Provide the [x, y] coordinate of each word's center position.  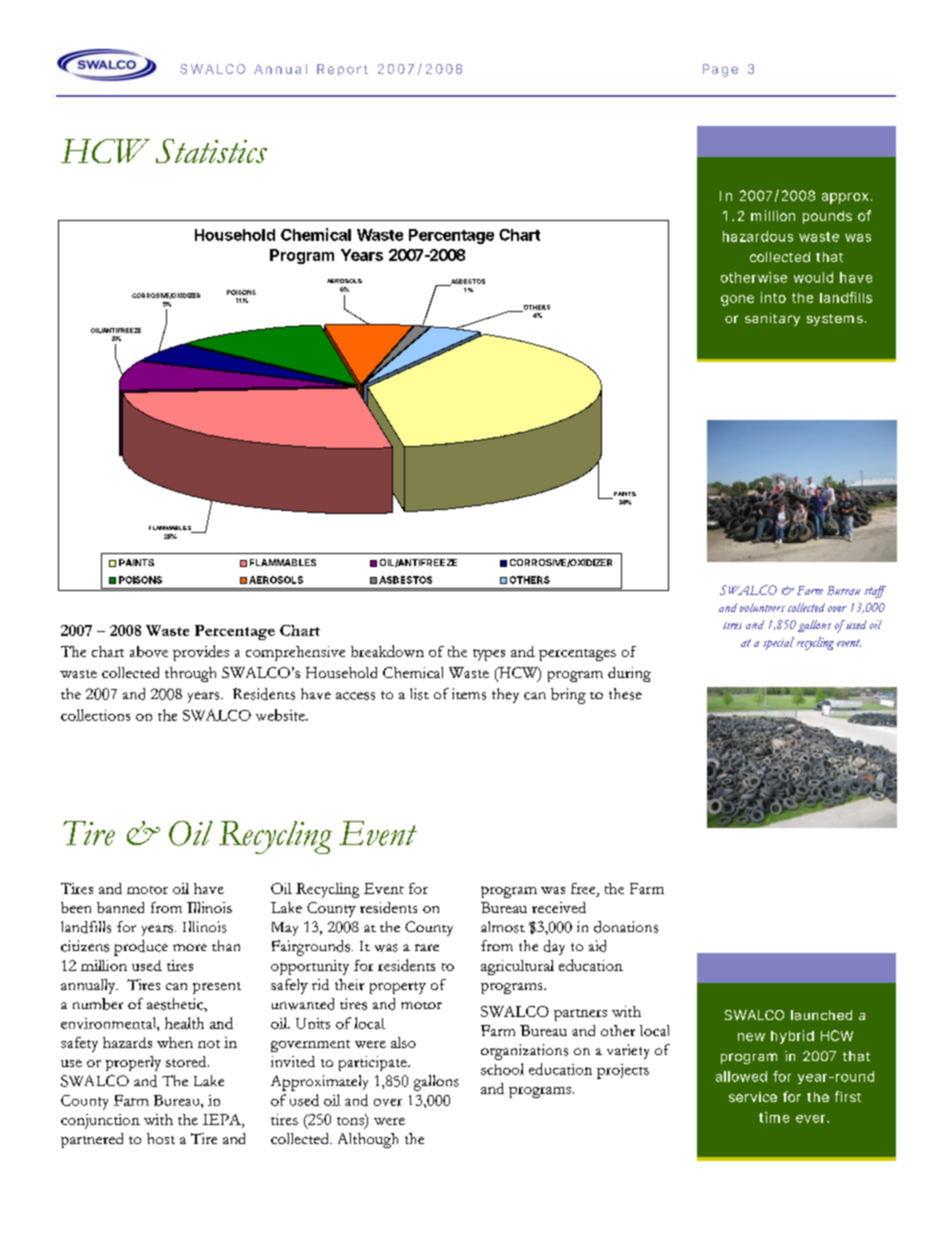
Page [720, 70]
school [502, 1069]
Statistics [211, 151]
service [753, 1097]
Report [342, 70]
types [489, 655]
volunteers [762, 607]
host [161, 1138]
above [149, 651]
